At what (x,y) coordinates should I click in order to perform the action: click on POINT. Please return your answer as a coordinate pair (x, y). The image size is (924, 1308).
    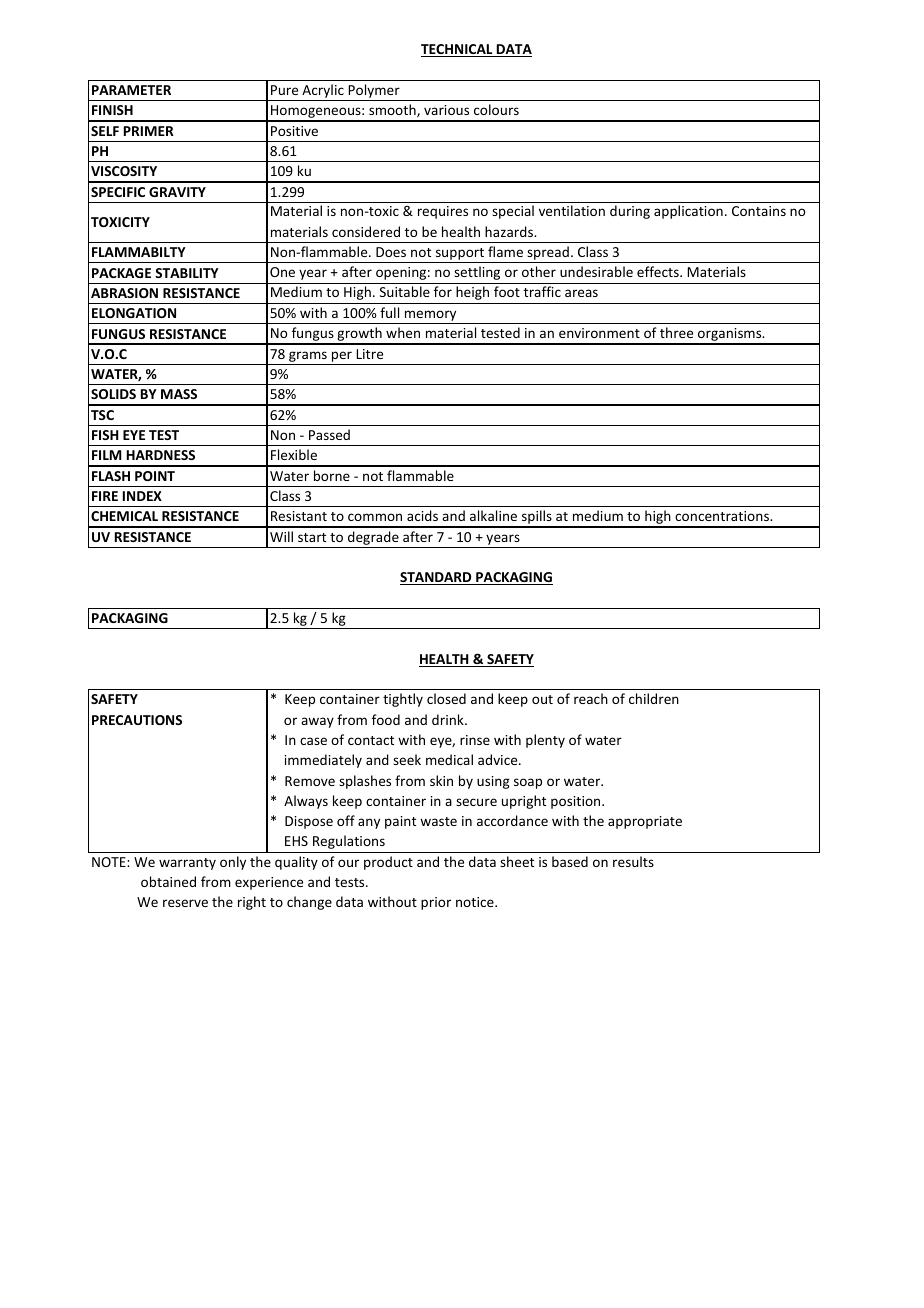
    Looking at the image, I should click on (155, 476).
